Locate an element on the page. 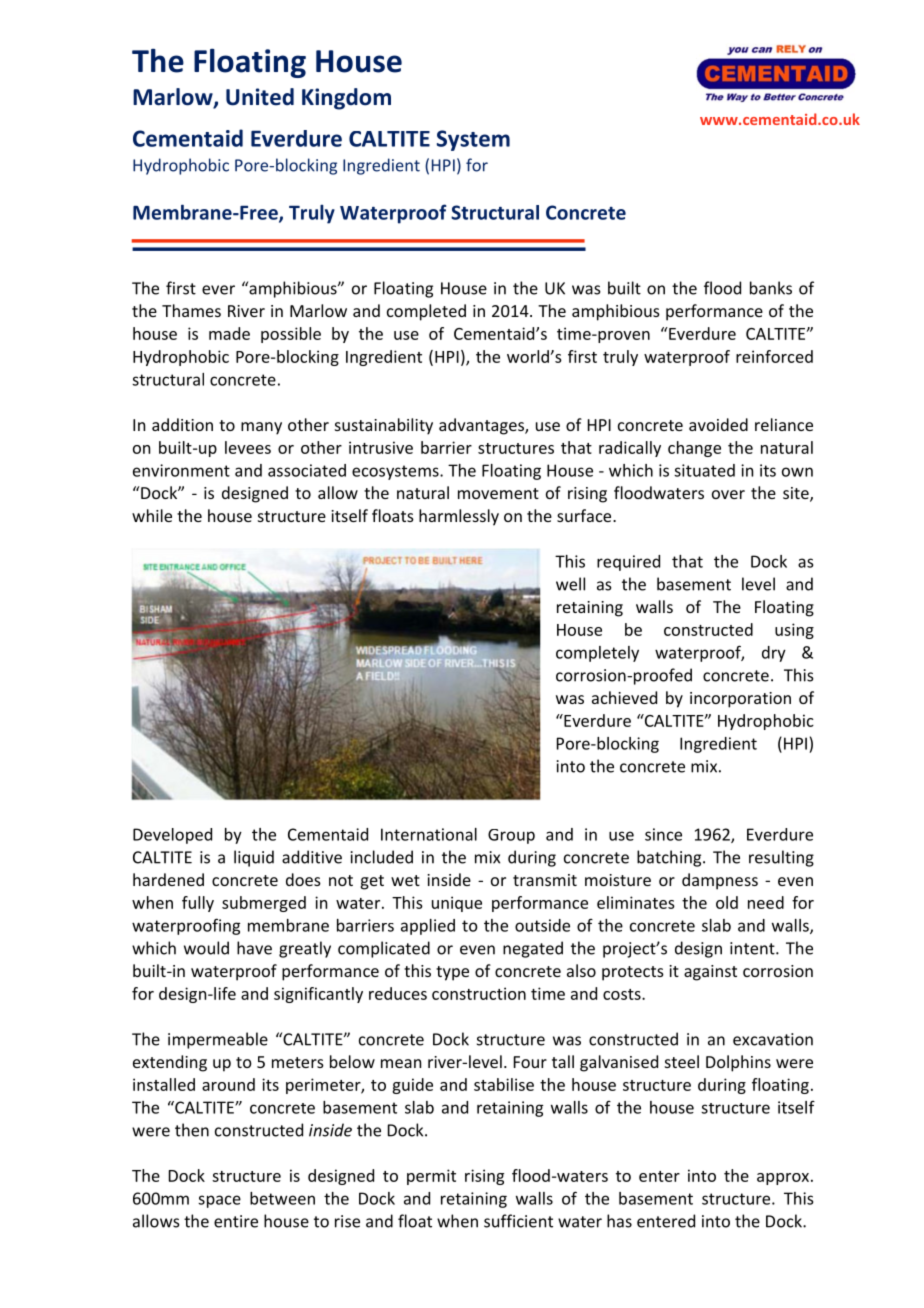 The width and height of the document is (924, 1308). incorporation is located at coordinates (740, 700).
